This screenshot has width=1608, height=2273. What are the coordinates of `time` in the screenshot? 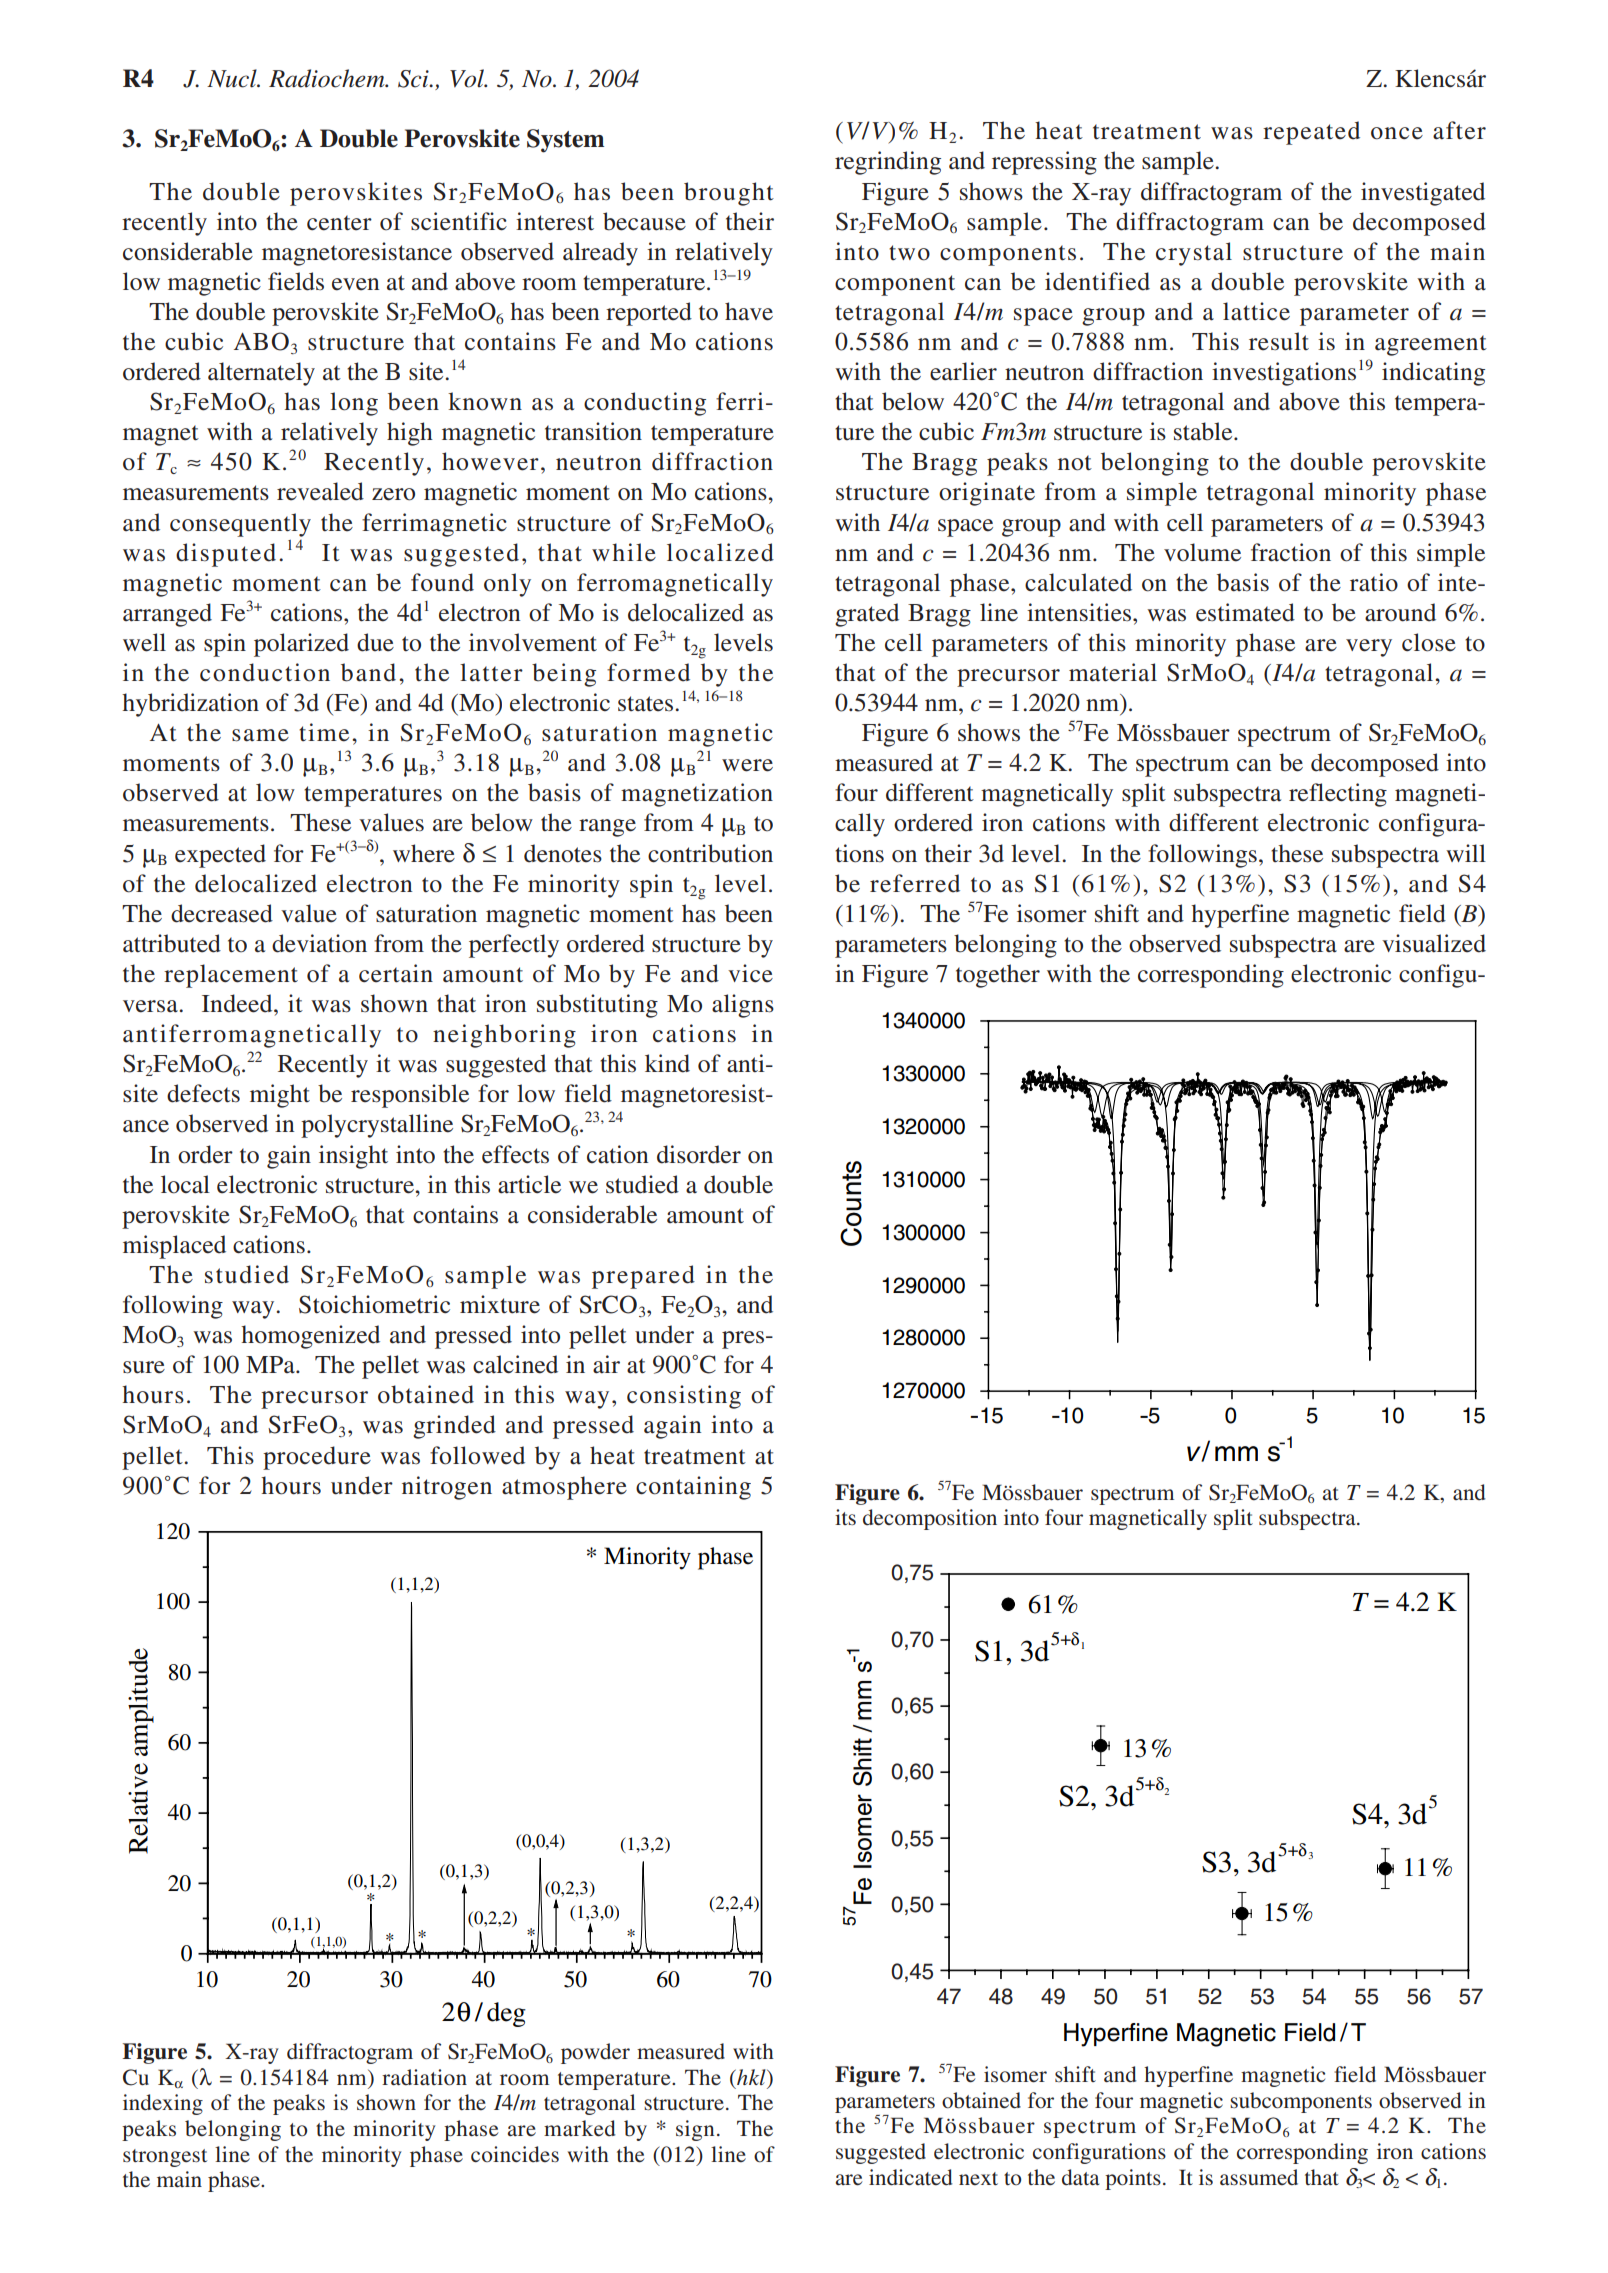 It's located at (324, 732).
